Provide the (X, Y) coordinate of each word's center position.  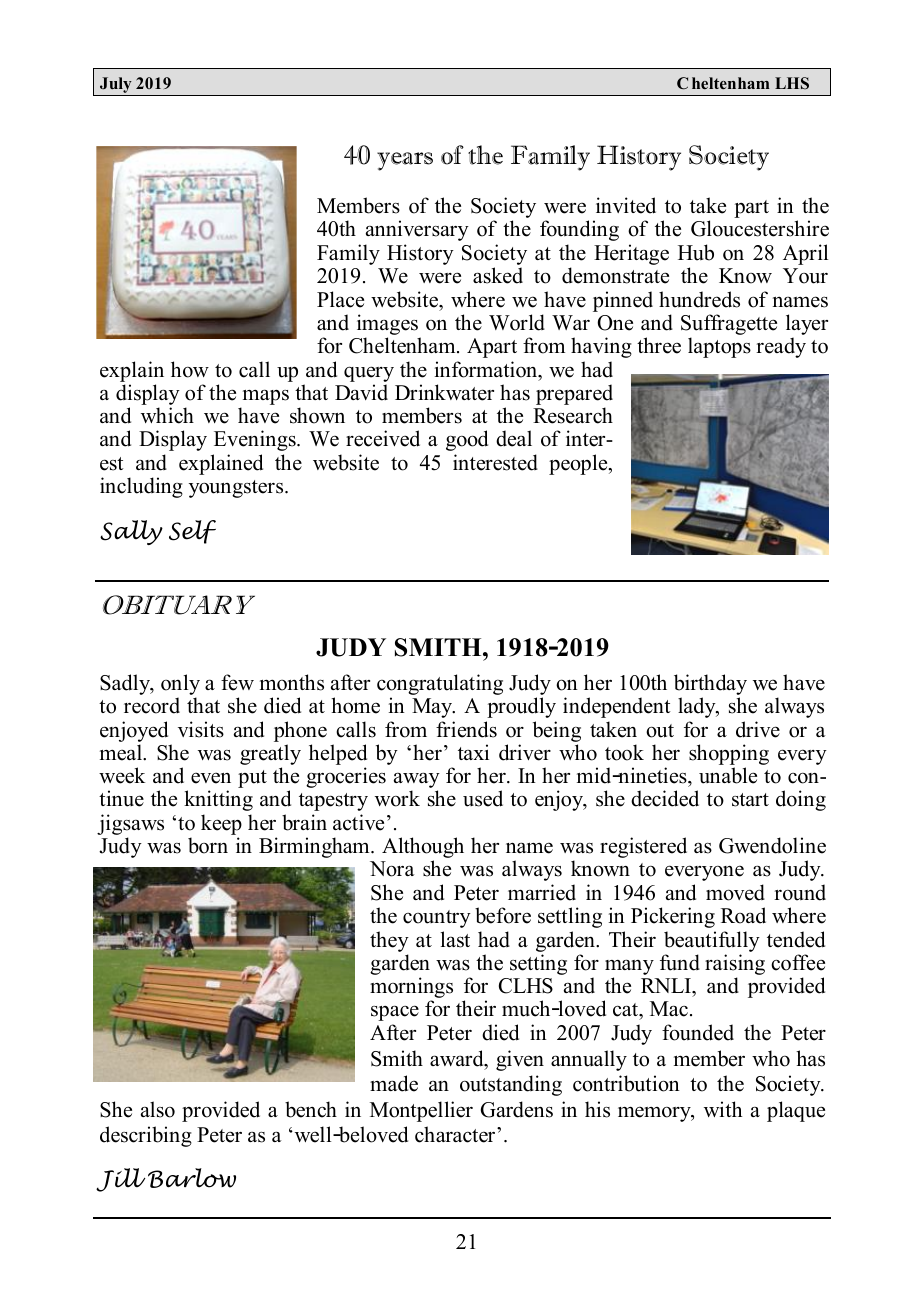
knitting (218, 800)
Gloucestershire (760, 228)
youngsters (237, 489)
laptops (719, 347)
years (405, 161)
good (467, 440)
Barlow (192, 1178)
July (116, 86)
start (750, 800)
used (483, 798)
